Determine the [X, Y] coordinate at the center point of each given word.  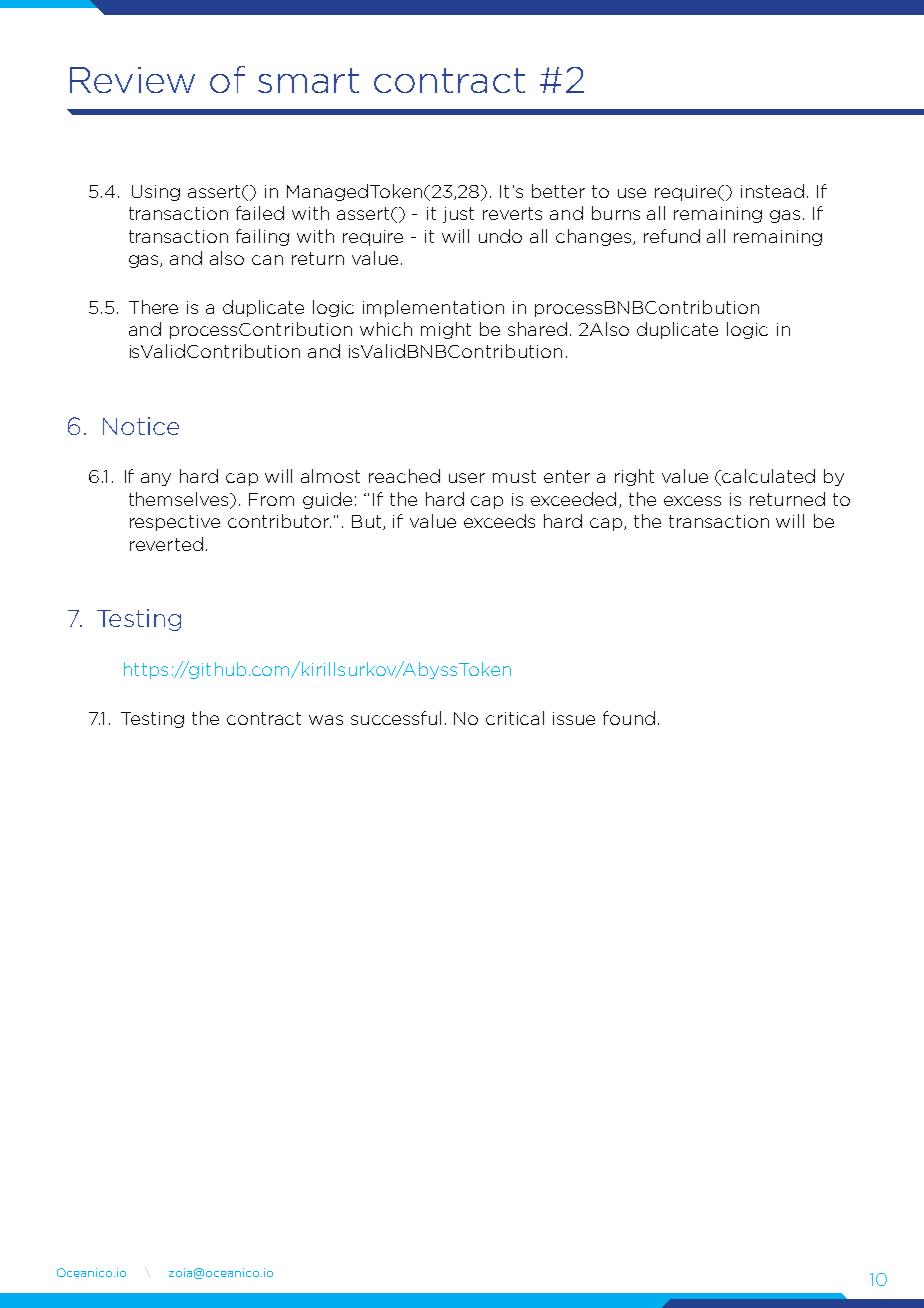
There [153, 307]
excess [692, 501]
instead [772, 191]
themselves [180, 500]
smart [308, 80]
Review [132, 80]
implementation [433, 308]
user [467, 478]
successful [396, 718]
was [326, 720]
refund [672, 236]
